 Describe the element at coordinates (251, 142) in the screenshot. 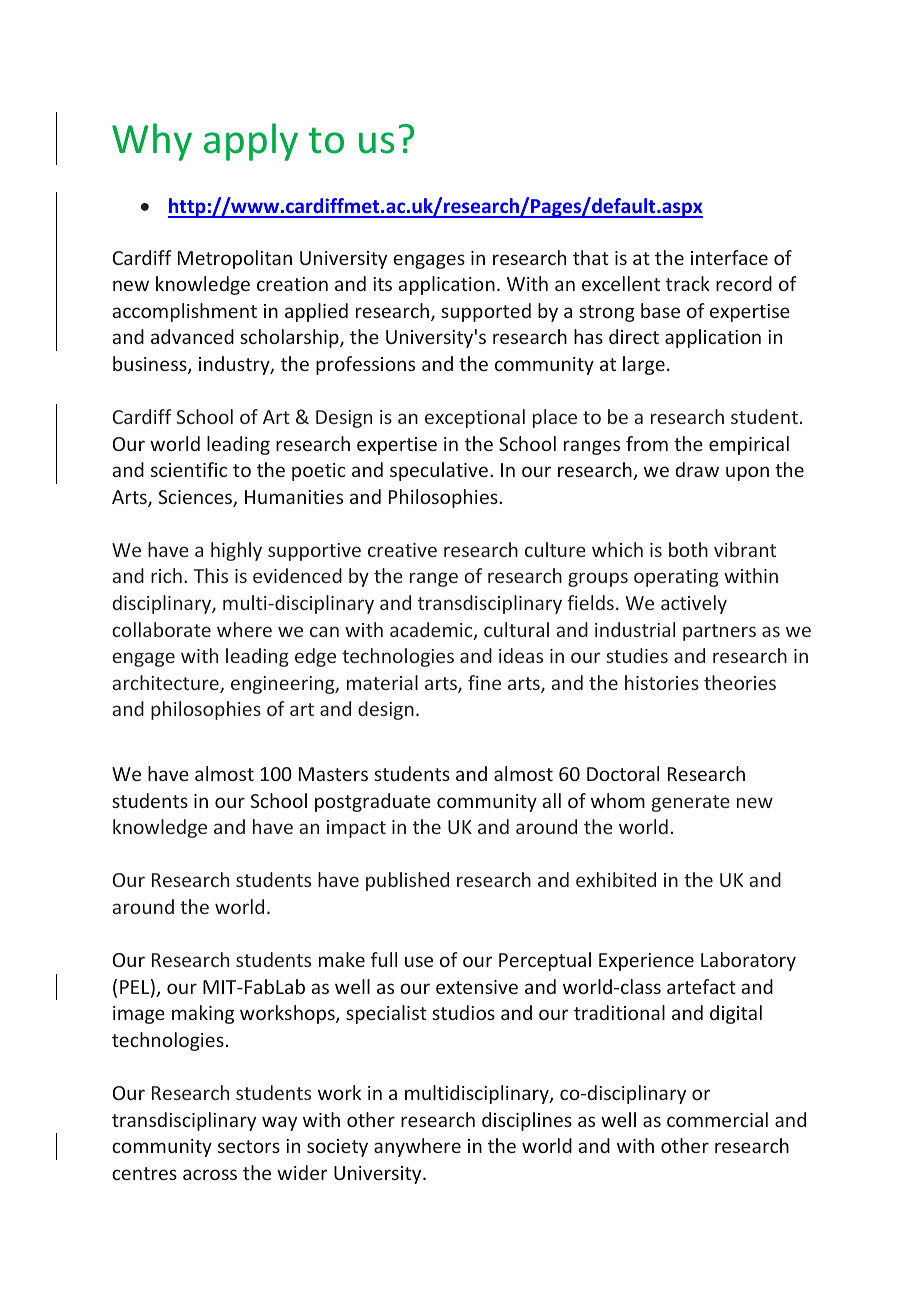

I see `apply` at that location.
